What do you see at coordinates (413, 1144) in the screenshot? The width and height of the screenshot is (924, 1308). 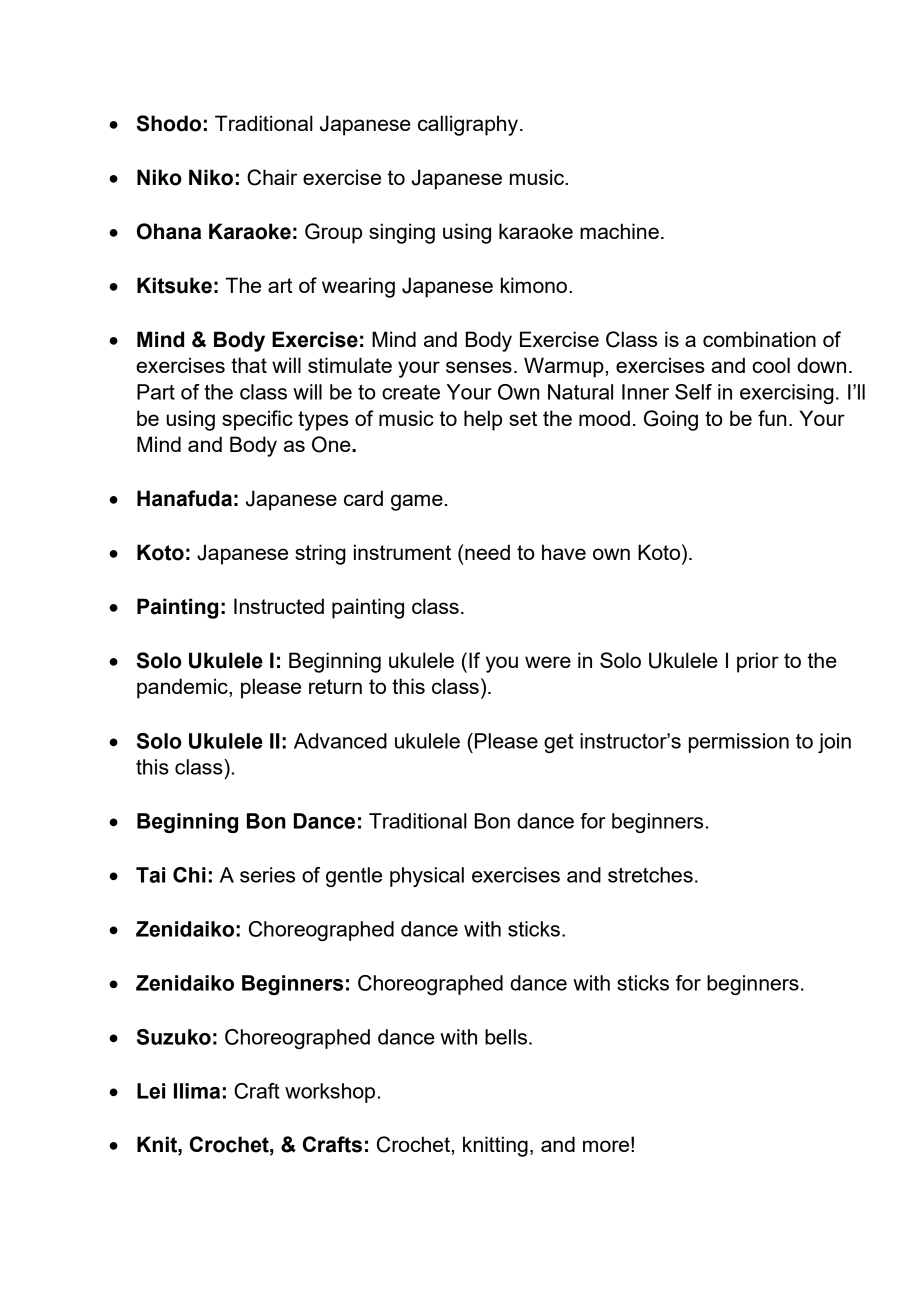 I see `Crochet` at bounding box center [413, 1144].
